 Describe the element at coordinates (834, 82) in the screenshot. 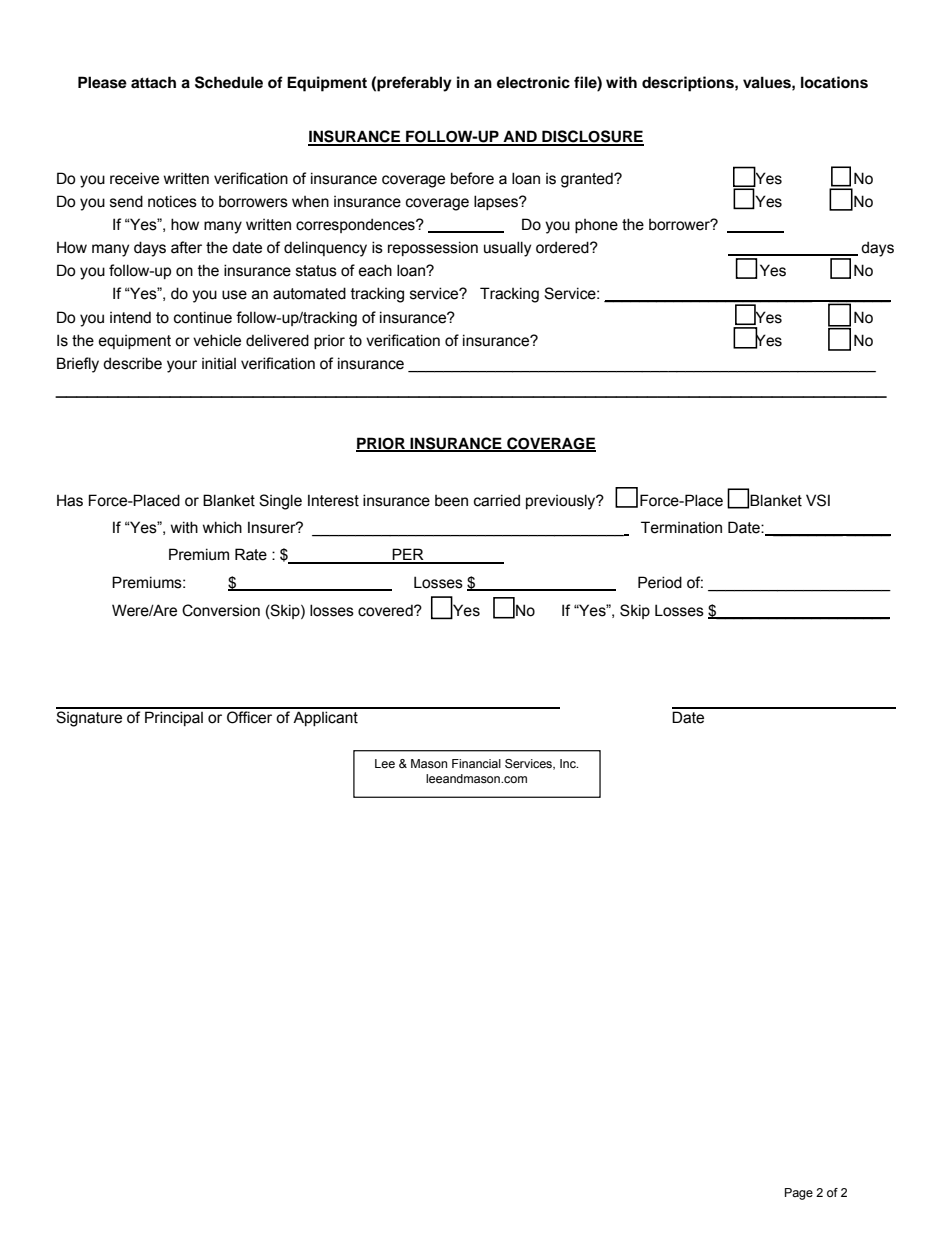

I see `locations` at that location.
